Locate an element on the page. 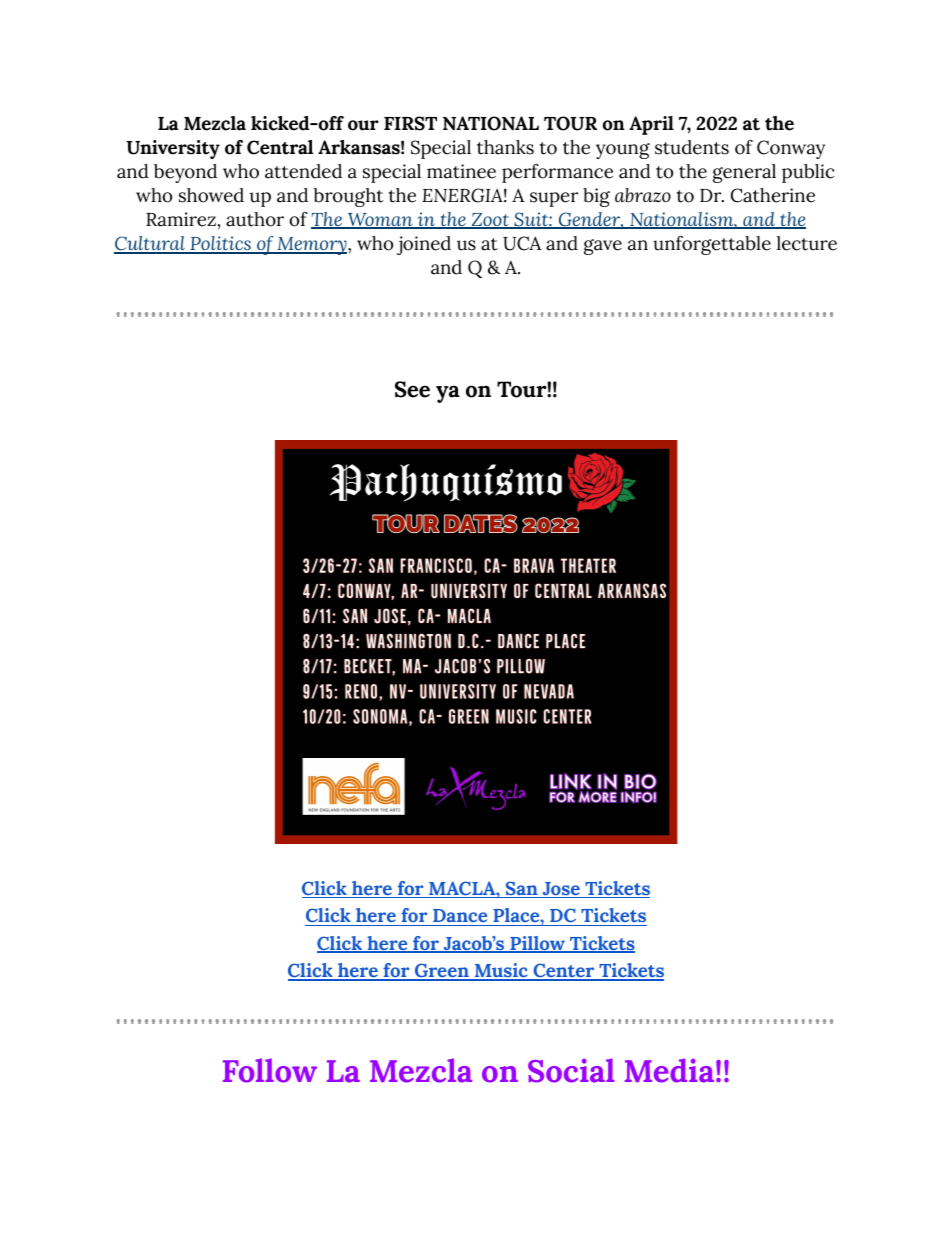  San is located at coordinates (521, 889).
